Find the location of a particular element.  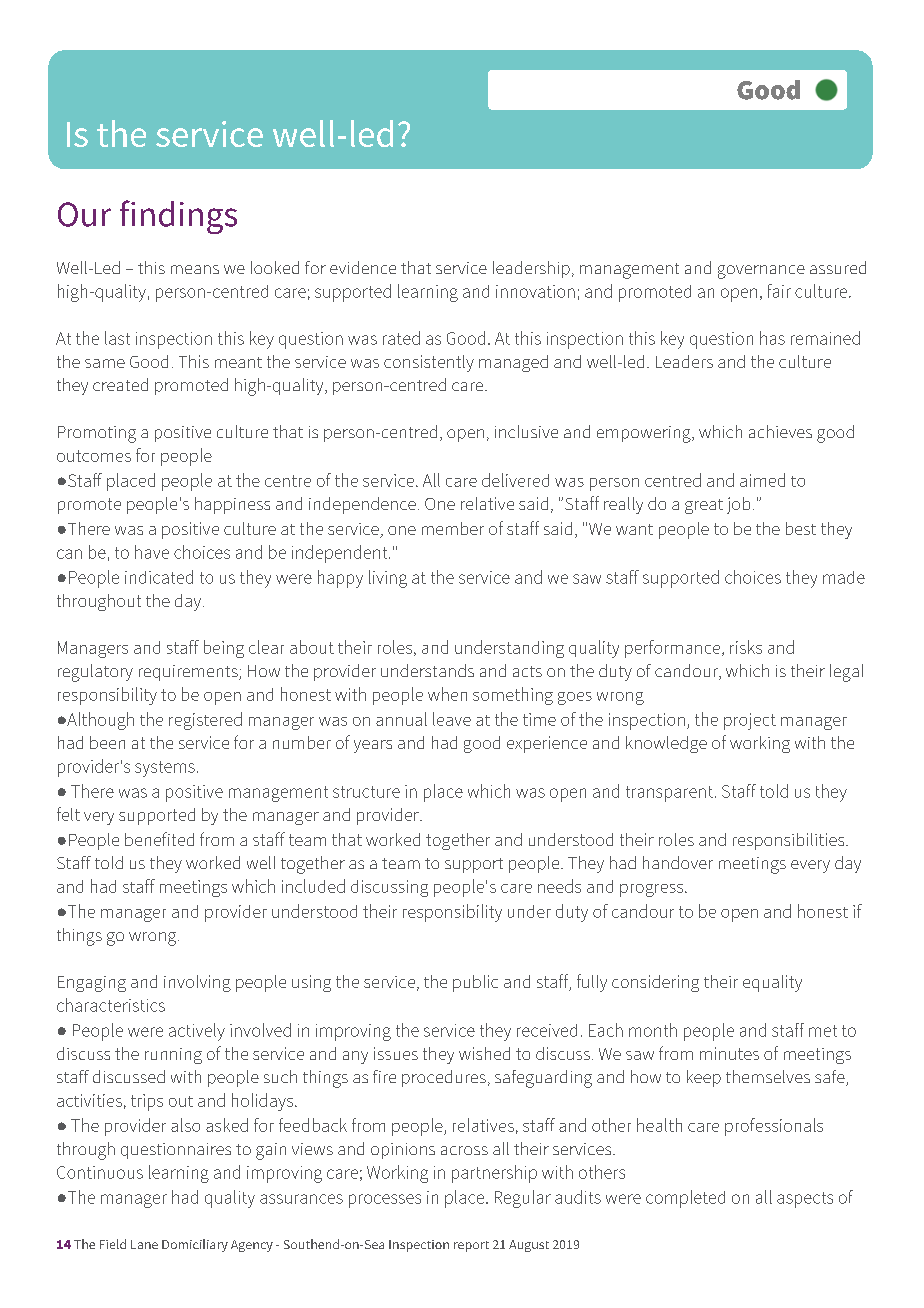

inclusive is located at coordinates (526, 431).
